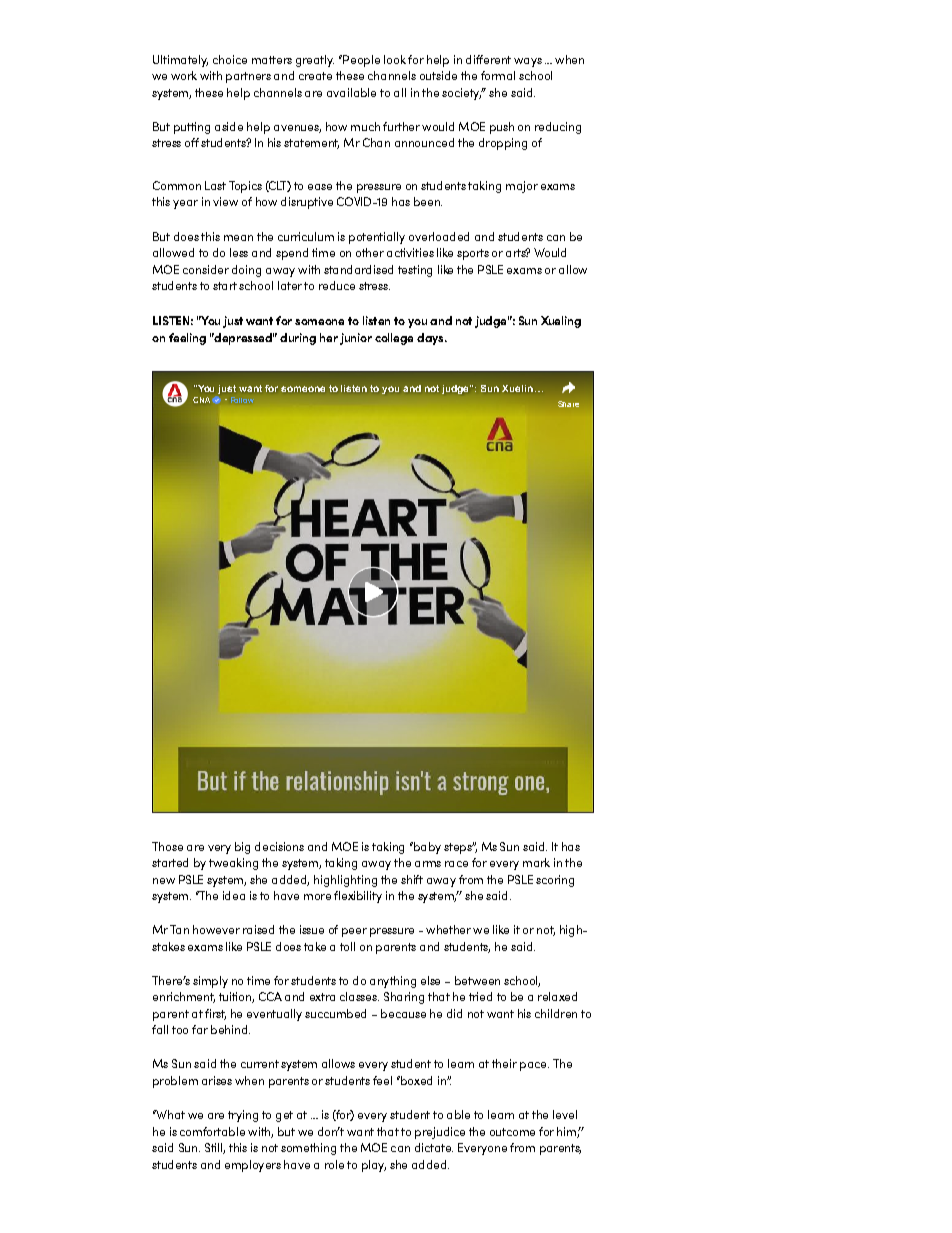 The height and width of the image is (1233, 952). I want to click on arms, so click(428, 864).
